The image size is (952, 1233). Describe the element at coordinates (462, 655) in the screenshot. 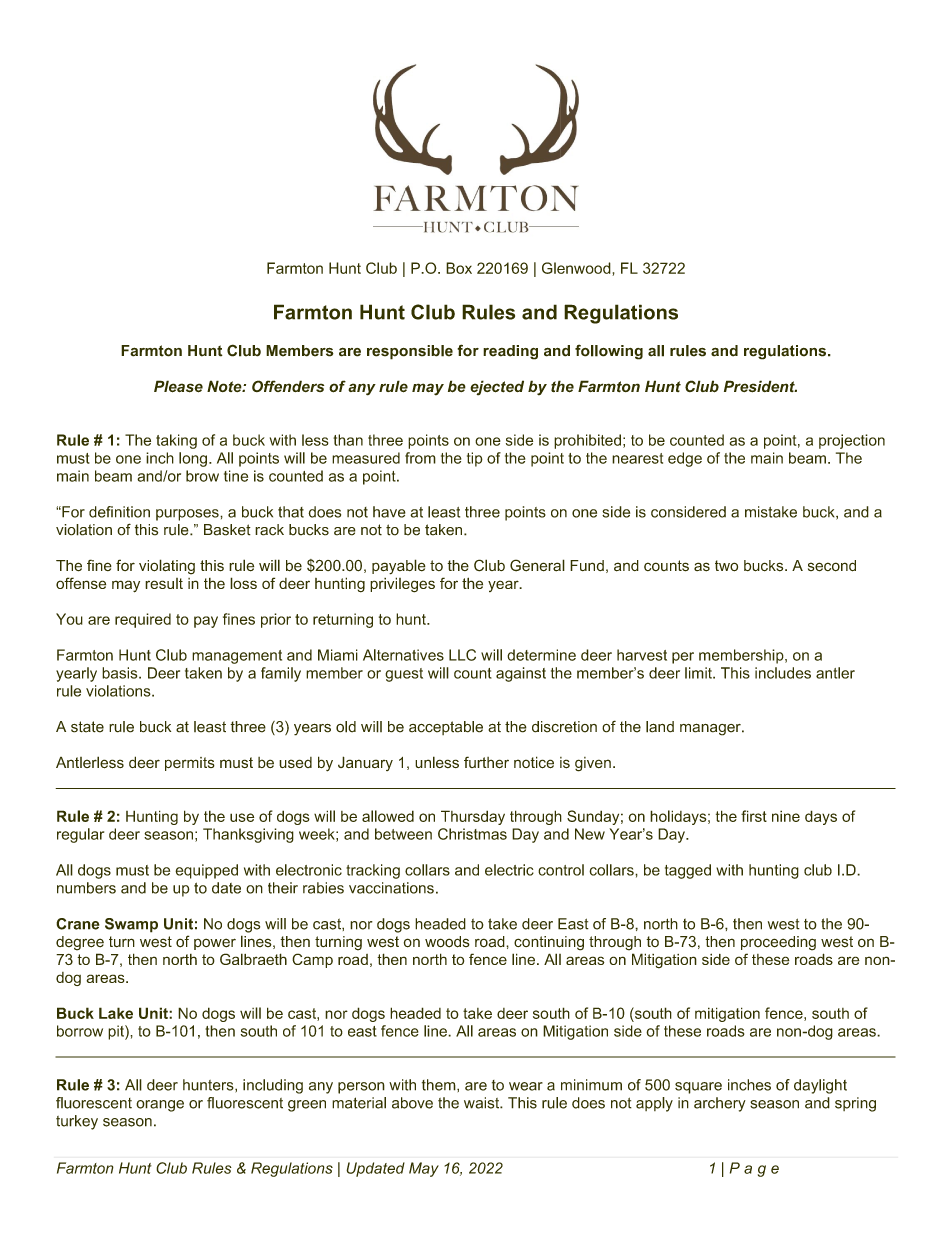

I see `LLC` at that location.
